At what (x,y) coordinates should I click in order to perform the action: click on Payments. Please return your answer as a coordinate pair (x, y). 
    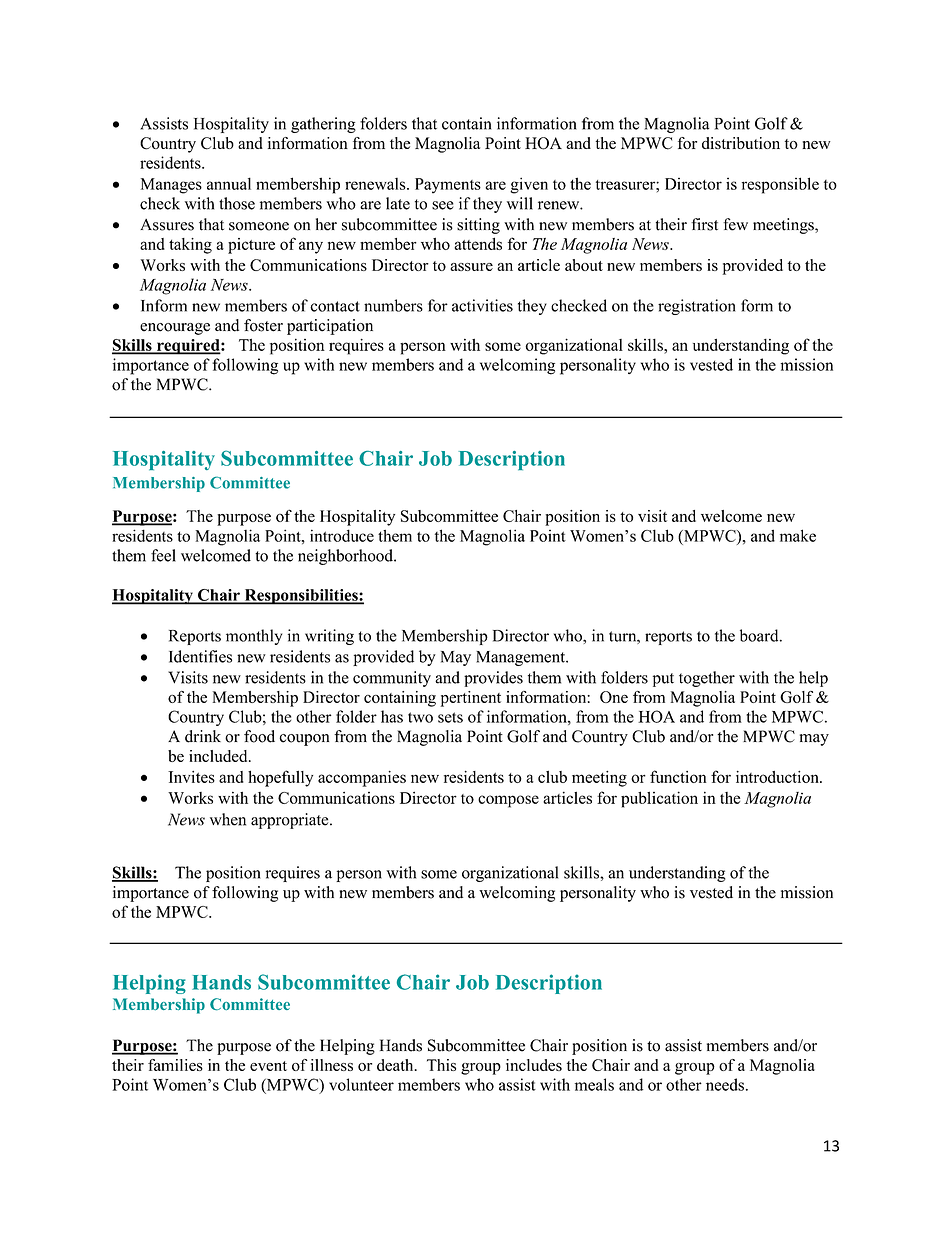
    Looking at the image, I should click on (448, 186).
